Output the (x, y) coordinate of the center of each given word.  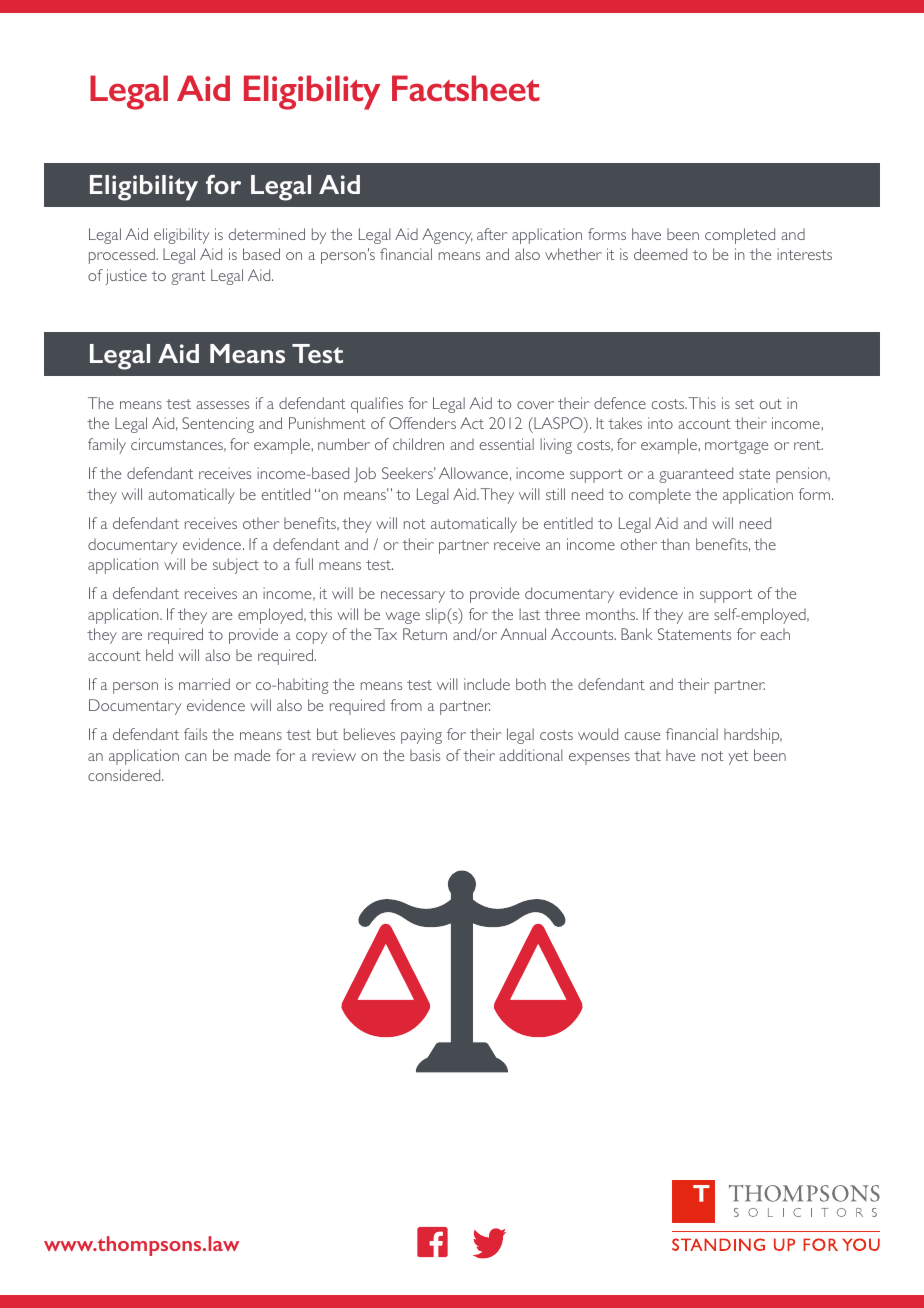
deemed (660, 254)
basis (425, 755)
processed (123, 256)
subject (236, 566)
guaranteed (696, 475)
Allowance (473, 473)
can (196, 757)
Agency (447, 236)
